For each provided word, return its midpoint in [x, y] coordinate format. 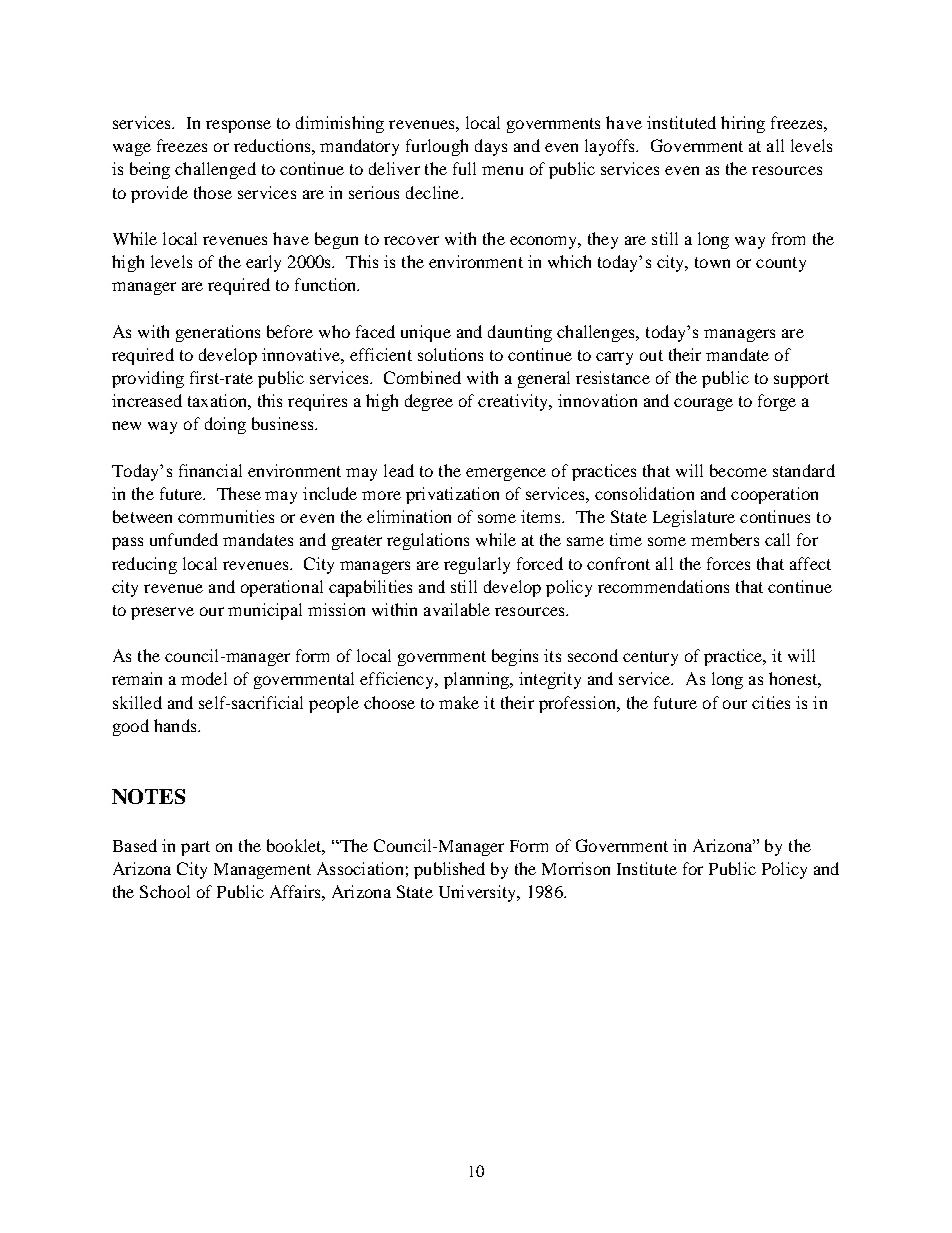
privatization [452, 495]
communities [226, 516]
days [491, 147]
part [195, 848]
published [449, 870]
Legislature [694, 518]
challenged [215, 170]
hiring [743, 124]
